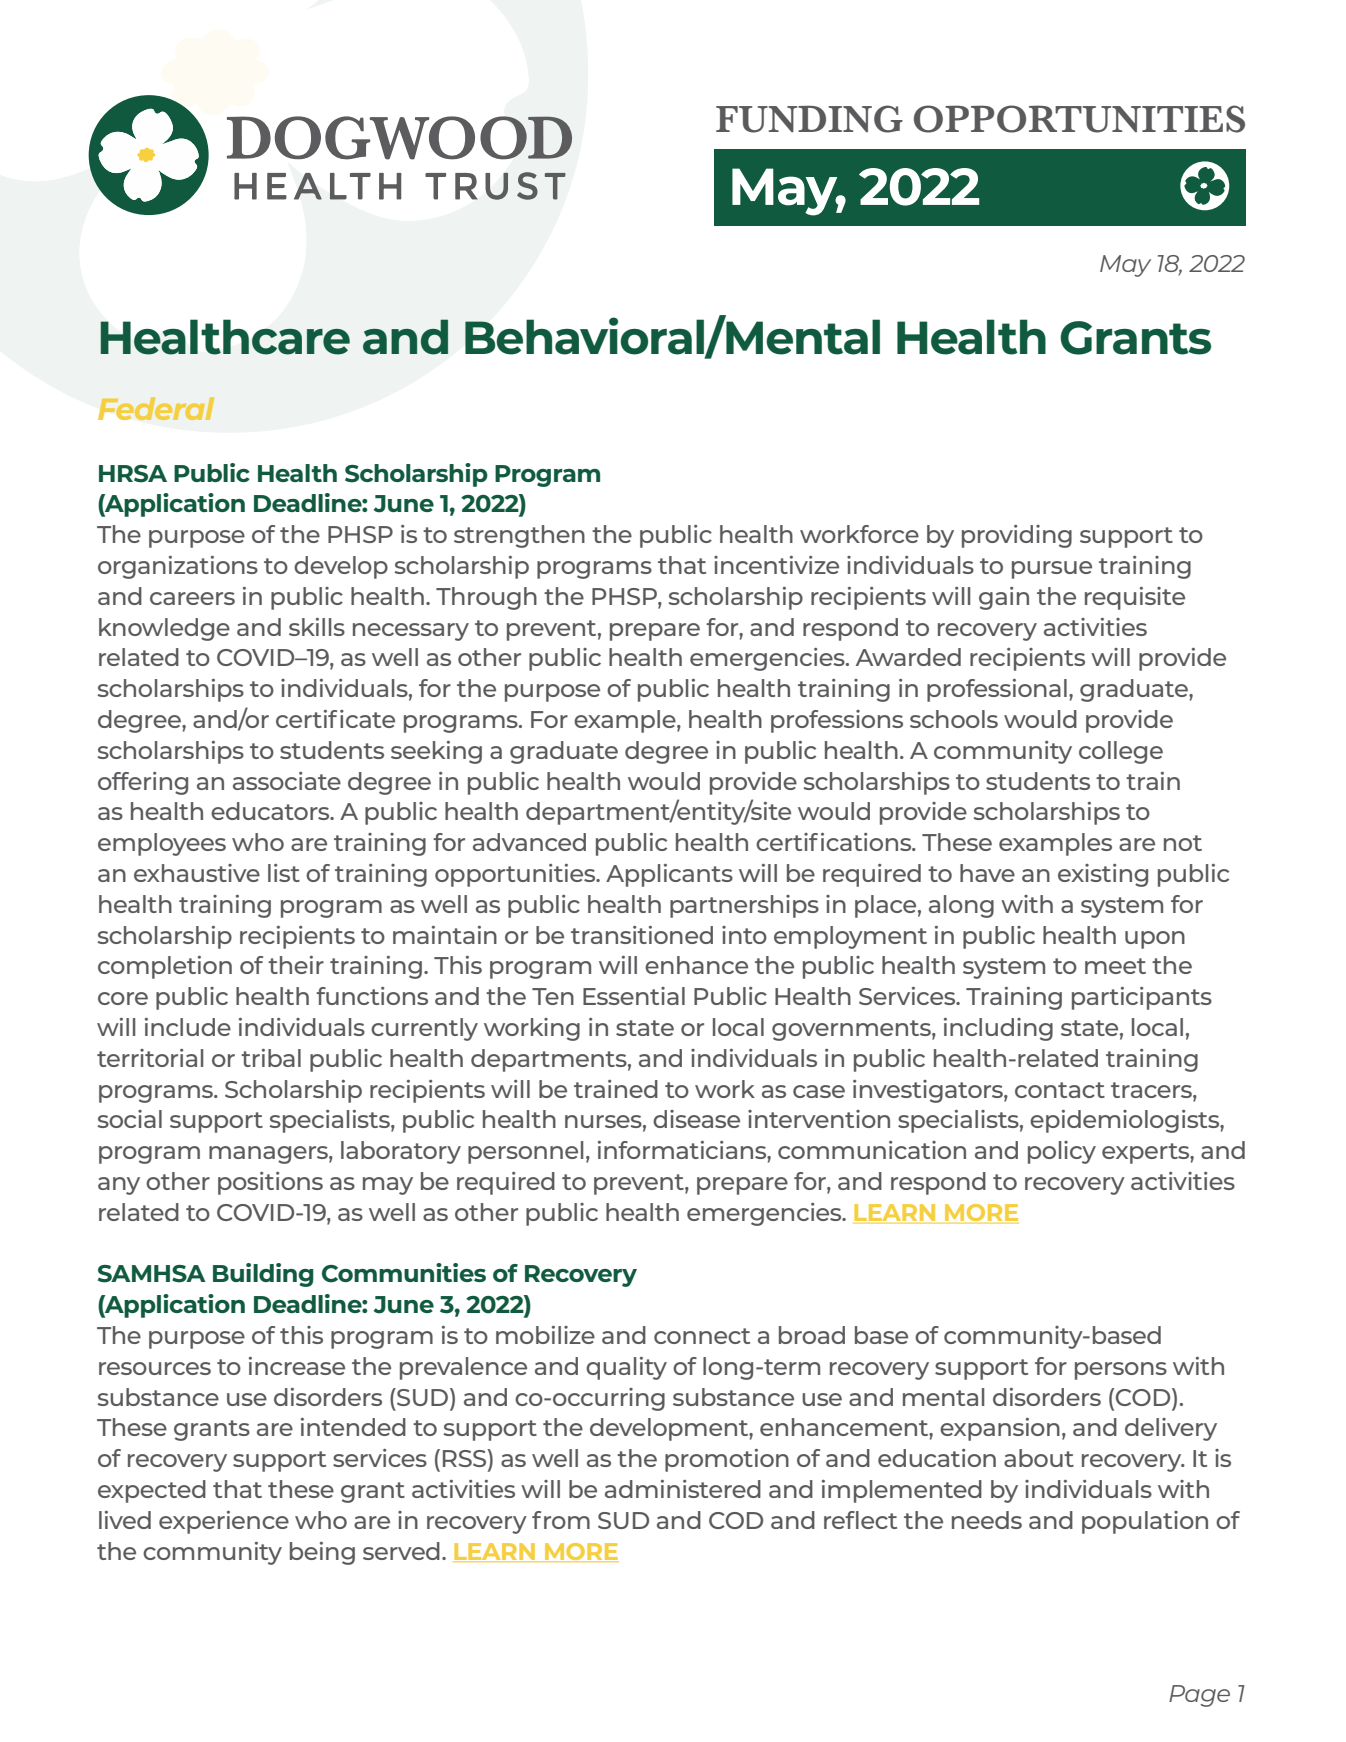  What do you see at coordinates (634, 996) in the document?
I see `Essential` at bounding box center [634, 996].
